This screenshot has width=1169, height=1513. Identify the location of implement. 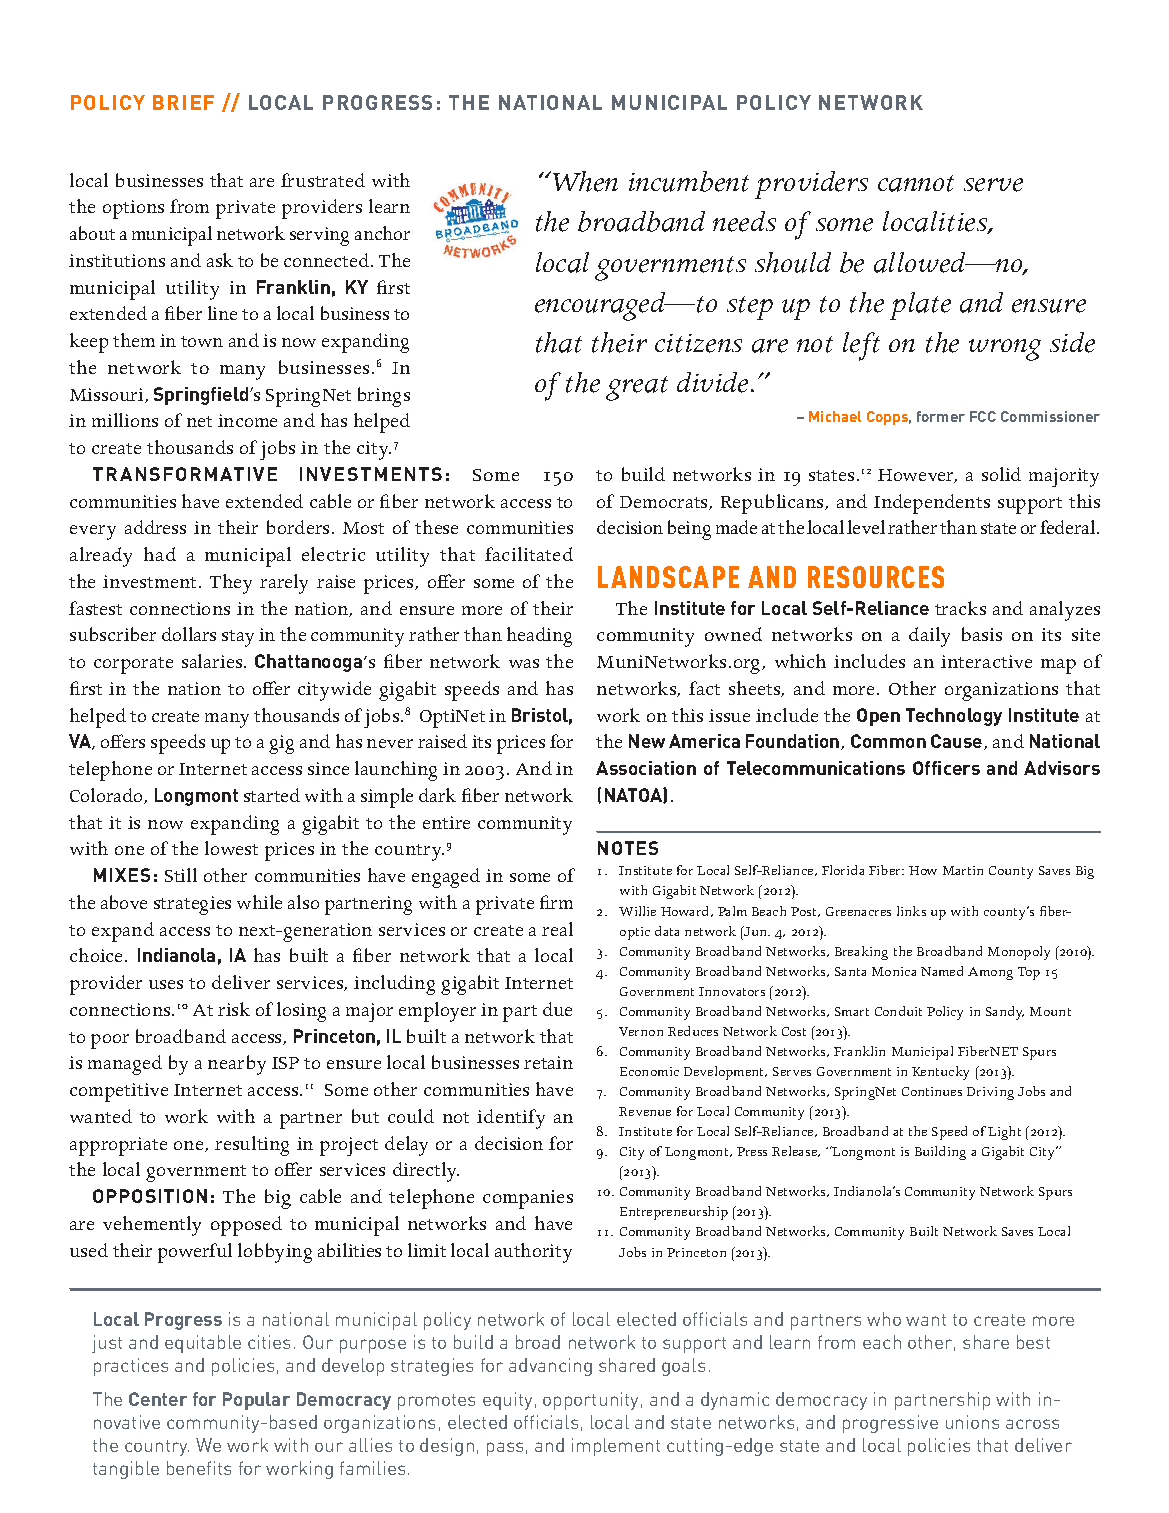
(616, 1447).
